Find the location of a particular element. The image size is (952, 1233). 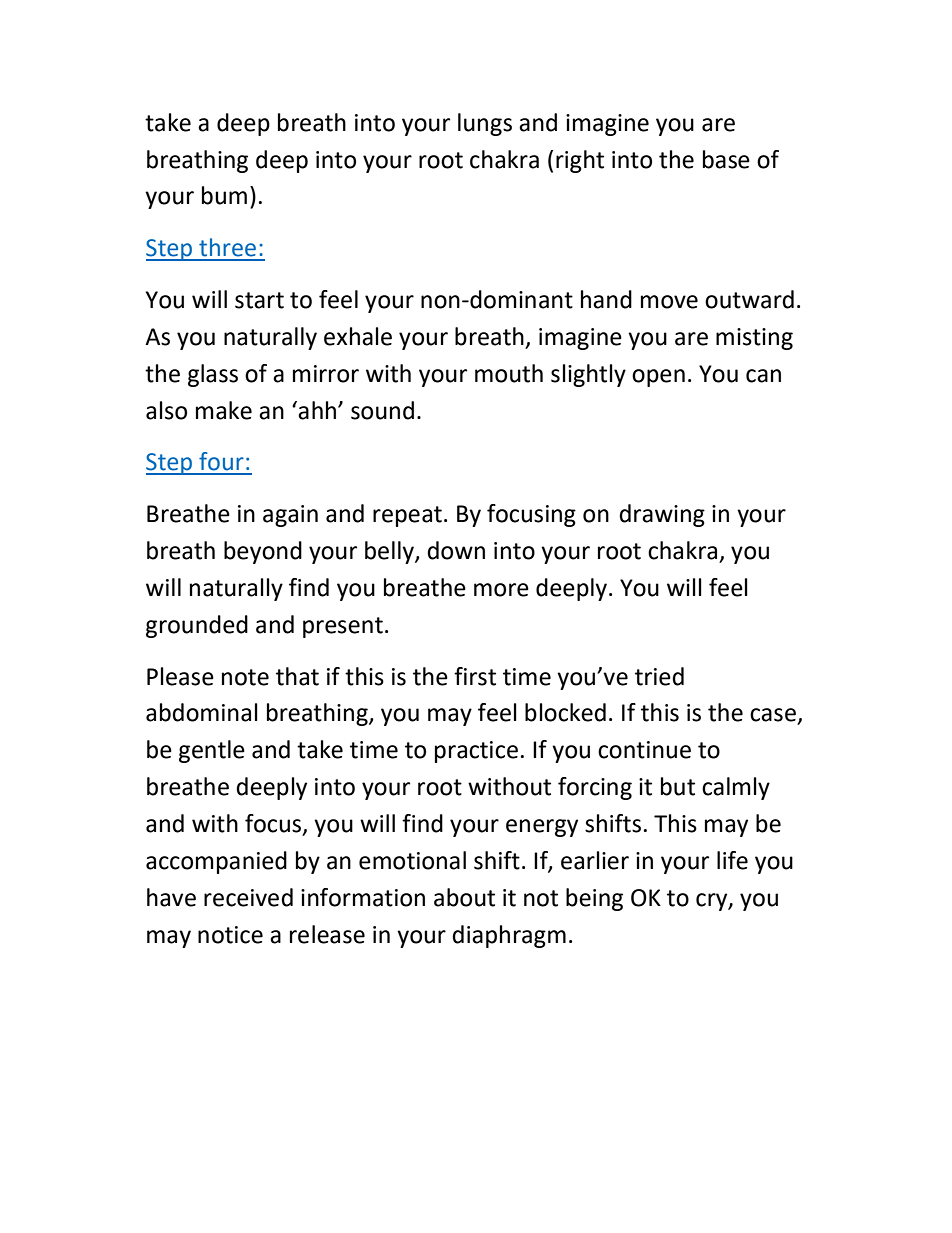

first is located at coordinates (475, 676).
